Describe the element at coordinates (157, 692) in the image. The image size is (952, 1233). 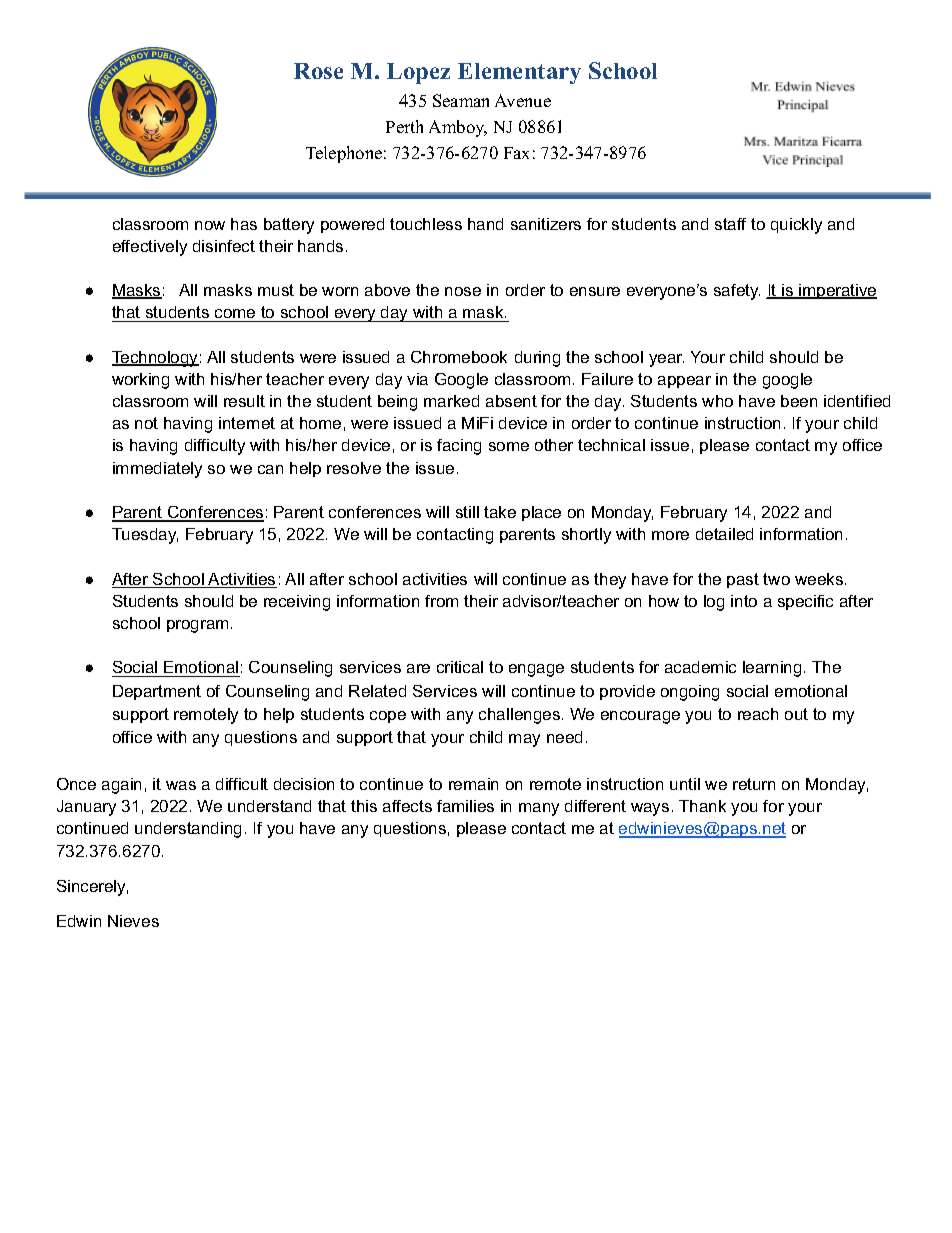
I see `Department` at that location.
